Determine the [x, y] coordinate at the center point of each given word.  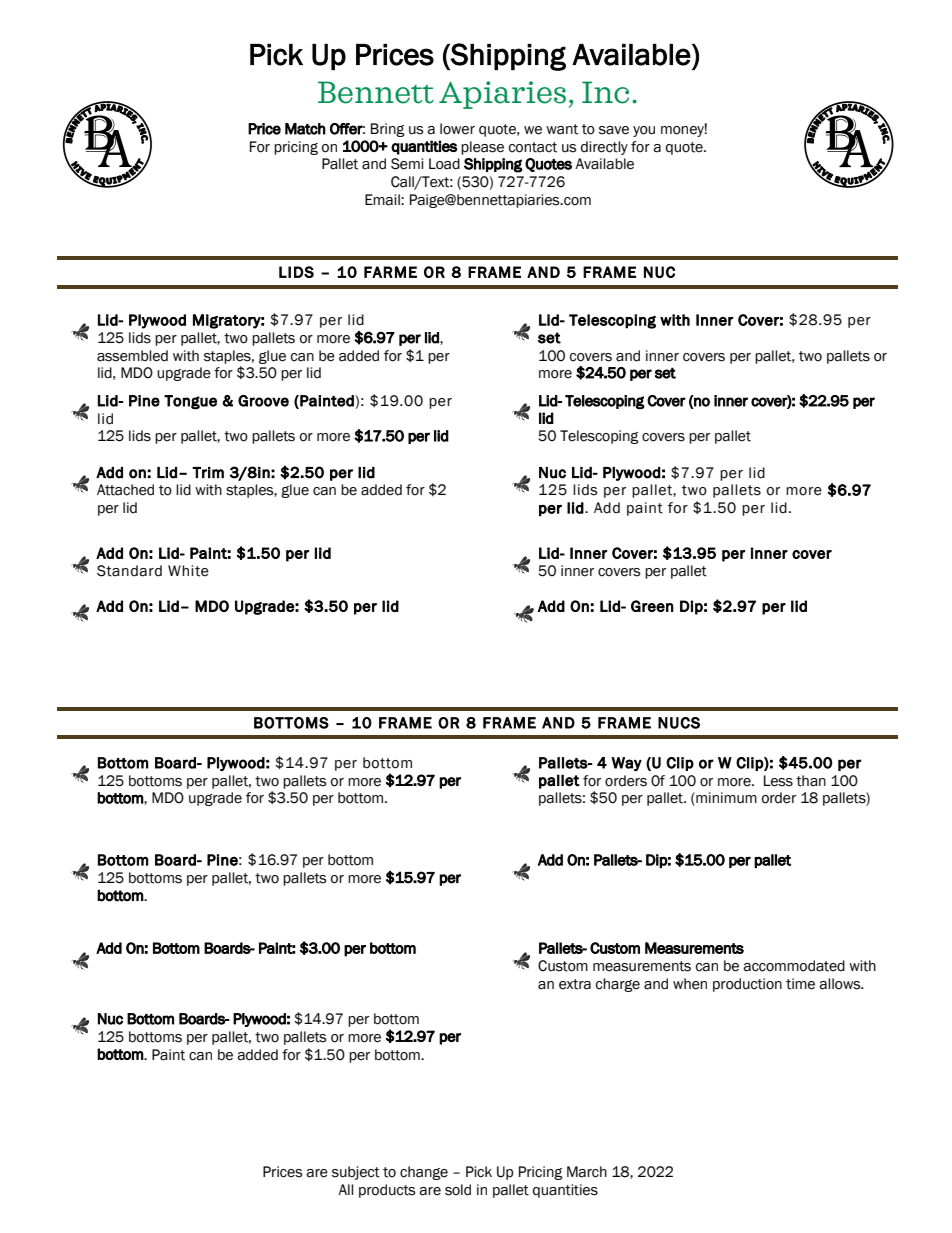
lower [457, 129]
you [644, 131]
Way [626, 764]
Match [305, 129]
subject [356, 1173]
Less [778, 781]
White [188, 571]
